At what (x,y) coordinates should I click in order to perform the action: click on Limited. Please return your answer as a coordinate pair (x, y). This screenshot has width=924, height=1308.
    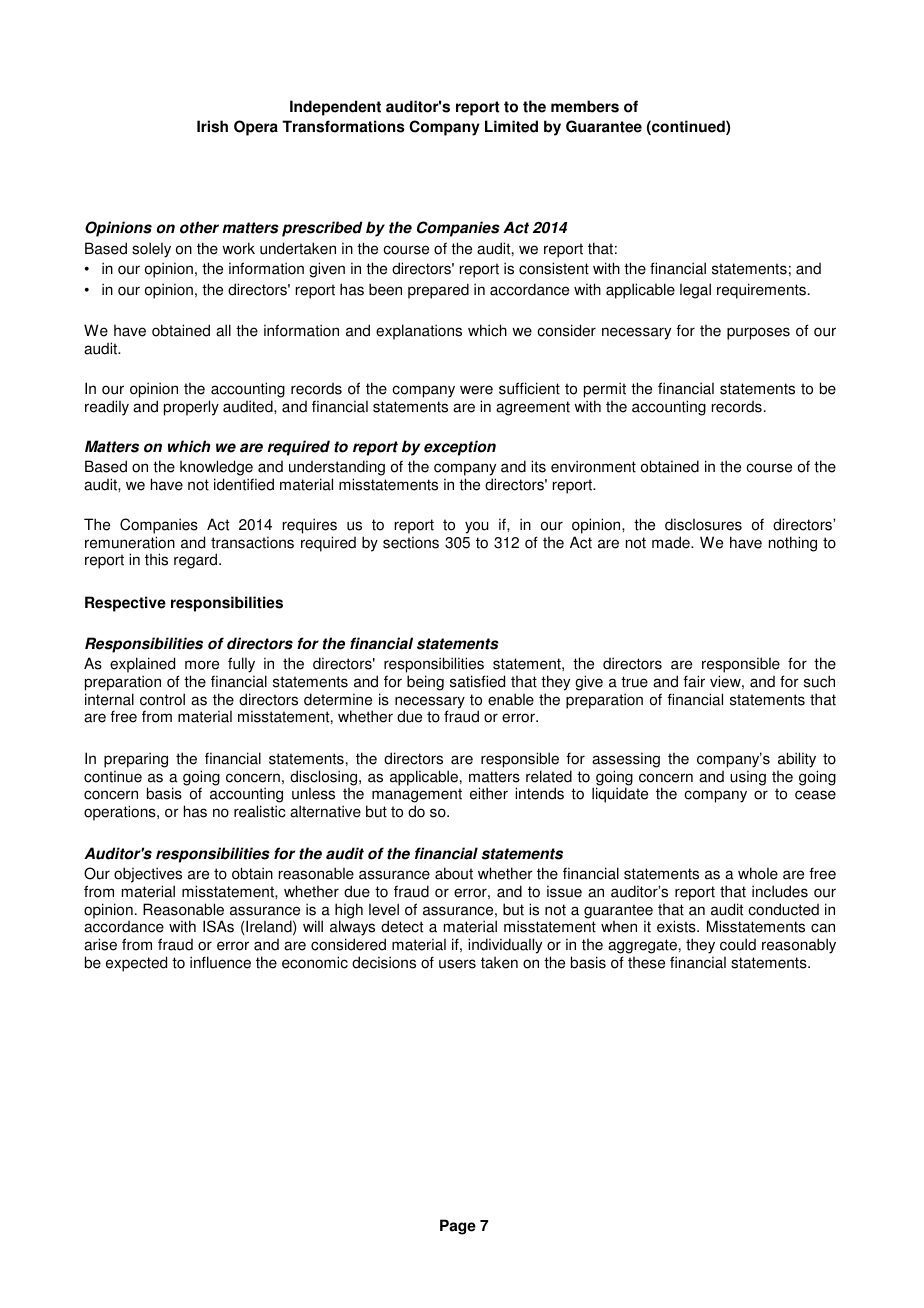
    Looking at the image, I should click on (511, 126).
